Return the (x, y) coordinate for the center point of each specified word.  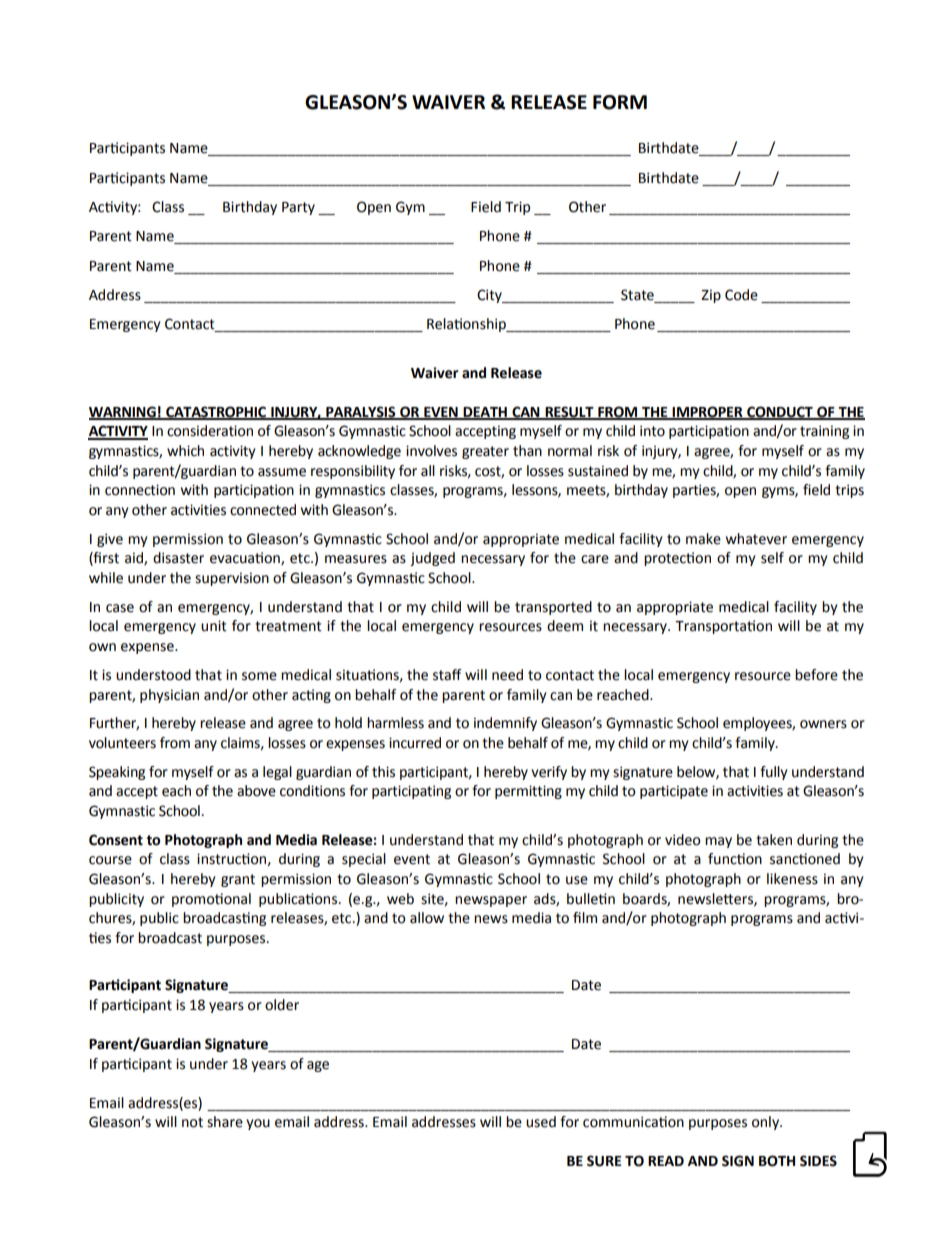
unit (214, 626)
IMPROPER (708, 412)
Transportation (723, 627)
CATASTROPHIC (216, 412)
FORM (620, 102)
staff (447, 675)
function (735, 859)
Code (741, 295)
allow (427, 918)
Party (298, 208)
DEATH (485, 413)
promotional (211, 900)
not (192, 1122)
